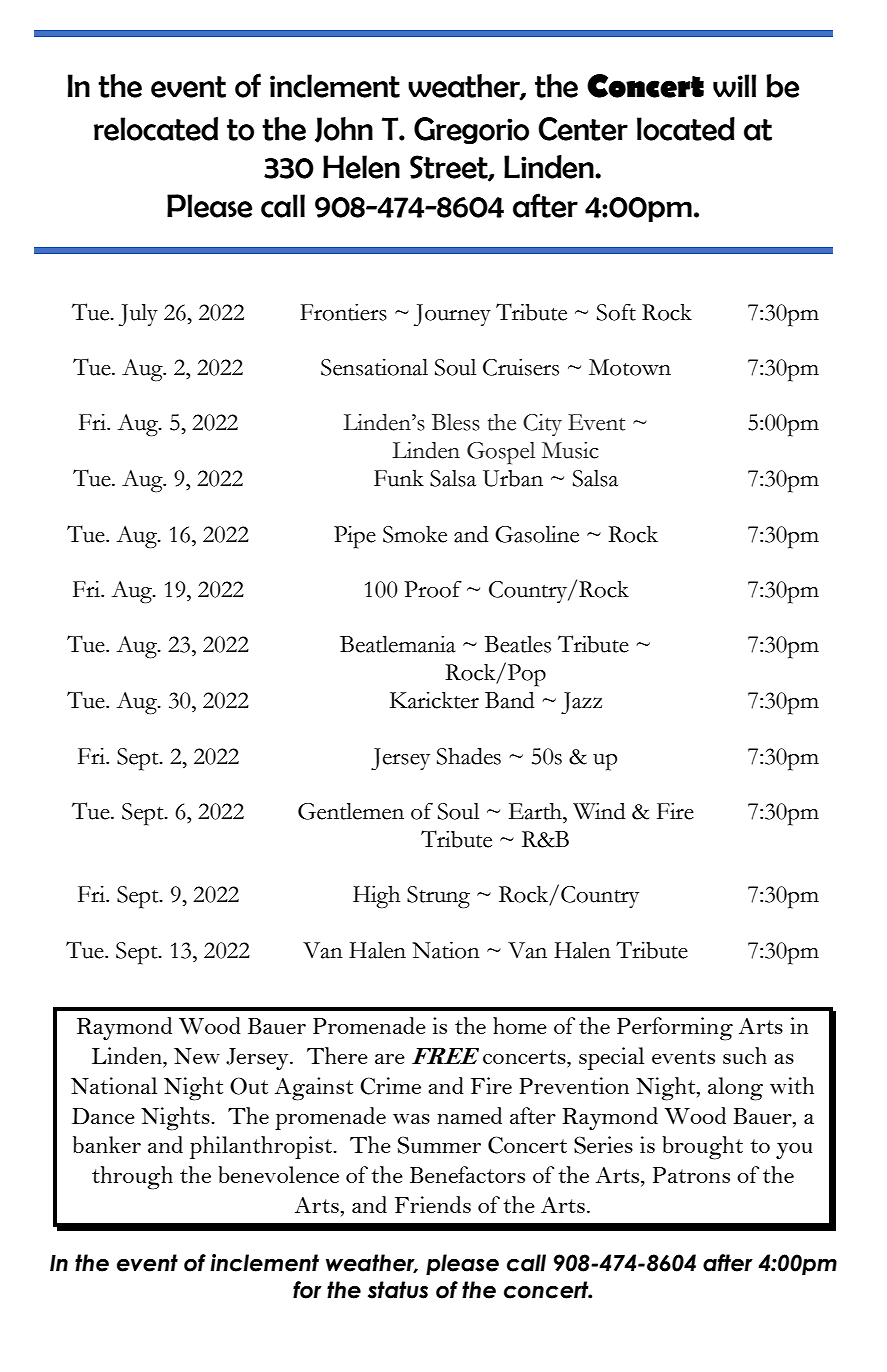 The width and height of the screenshot is (887, 1372). Describe the element at coordinates (355, 537) in the screenshot. I see `Pipe` at that location.
